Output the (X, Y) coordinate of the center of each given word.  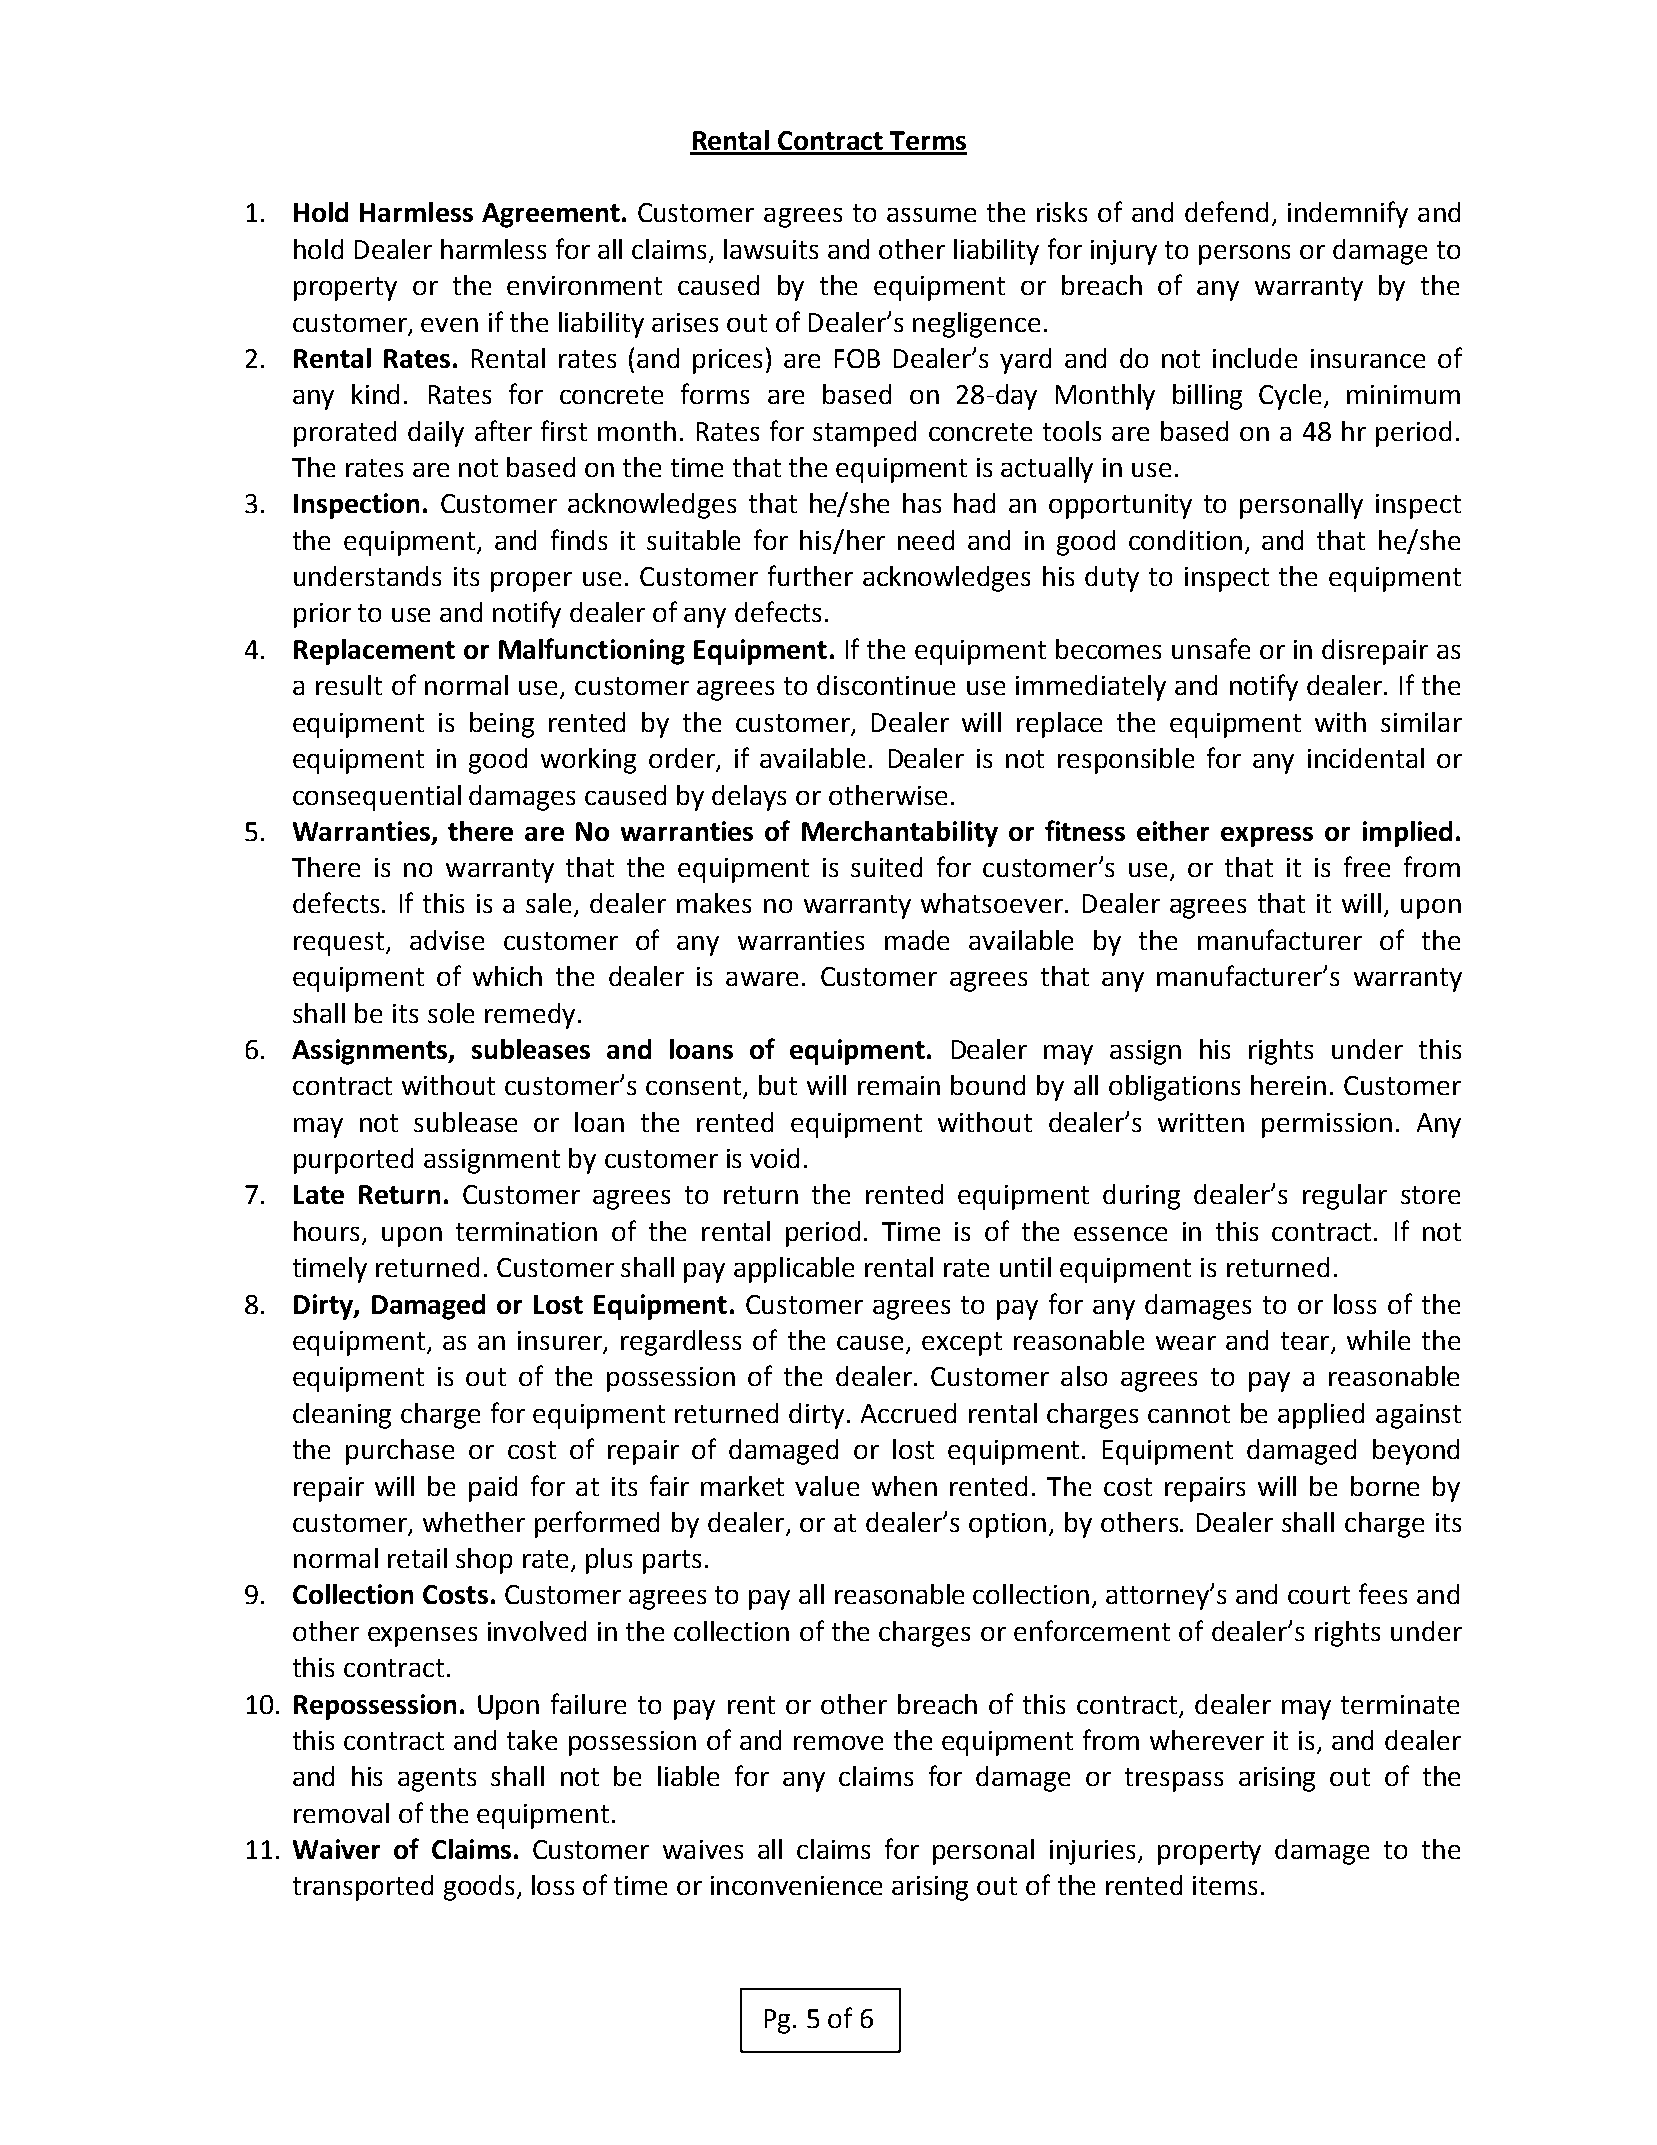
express (1267, 837)
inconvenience (796, 1885)
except (962, 1344)
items (1225, 1885)
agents (437, 1780)
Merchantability (900, 834)
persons (1244, 255)
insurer (561, 1342)
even (449, 325)
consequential (377, 798)
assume (931, 215)
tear (1306, 1342)
